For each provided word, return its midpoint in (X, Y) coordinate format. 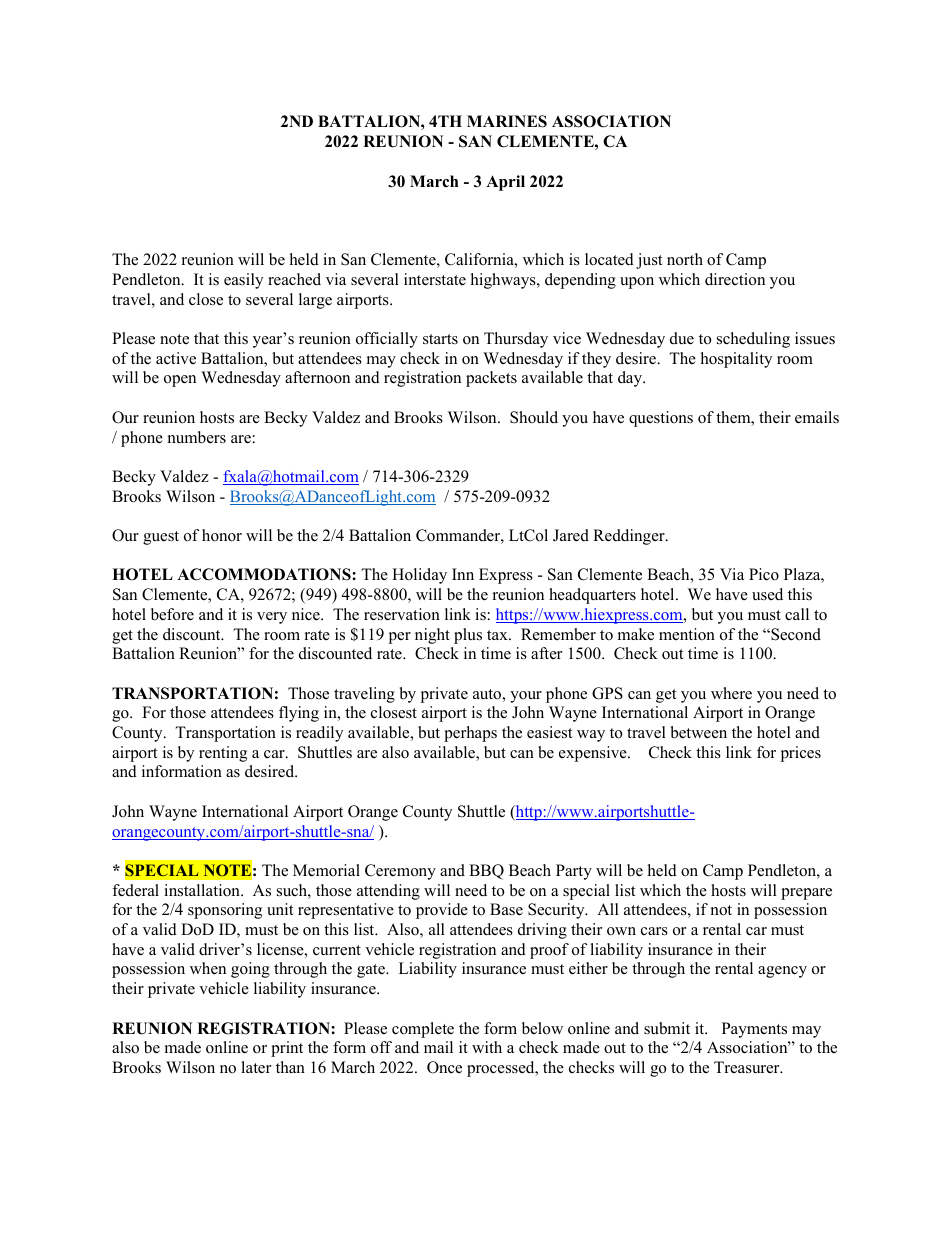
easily (243, 281)
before (172, 614)
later (256, 1067)
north (685, 259)
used (767, 594)
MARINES (507, 121)
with (487, 1047)
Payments (754, 1030)
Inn (463, 574)
